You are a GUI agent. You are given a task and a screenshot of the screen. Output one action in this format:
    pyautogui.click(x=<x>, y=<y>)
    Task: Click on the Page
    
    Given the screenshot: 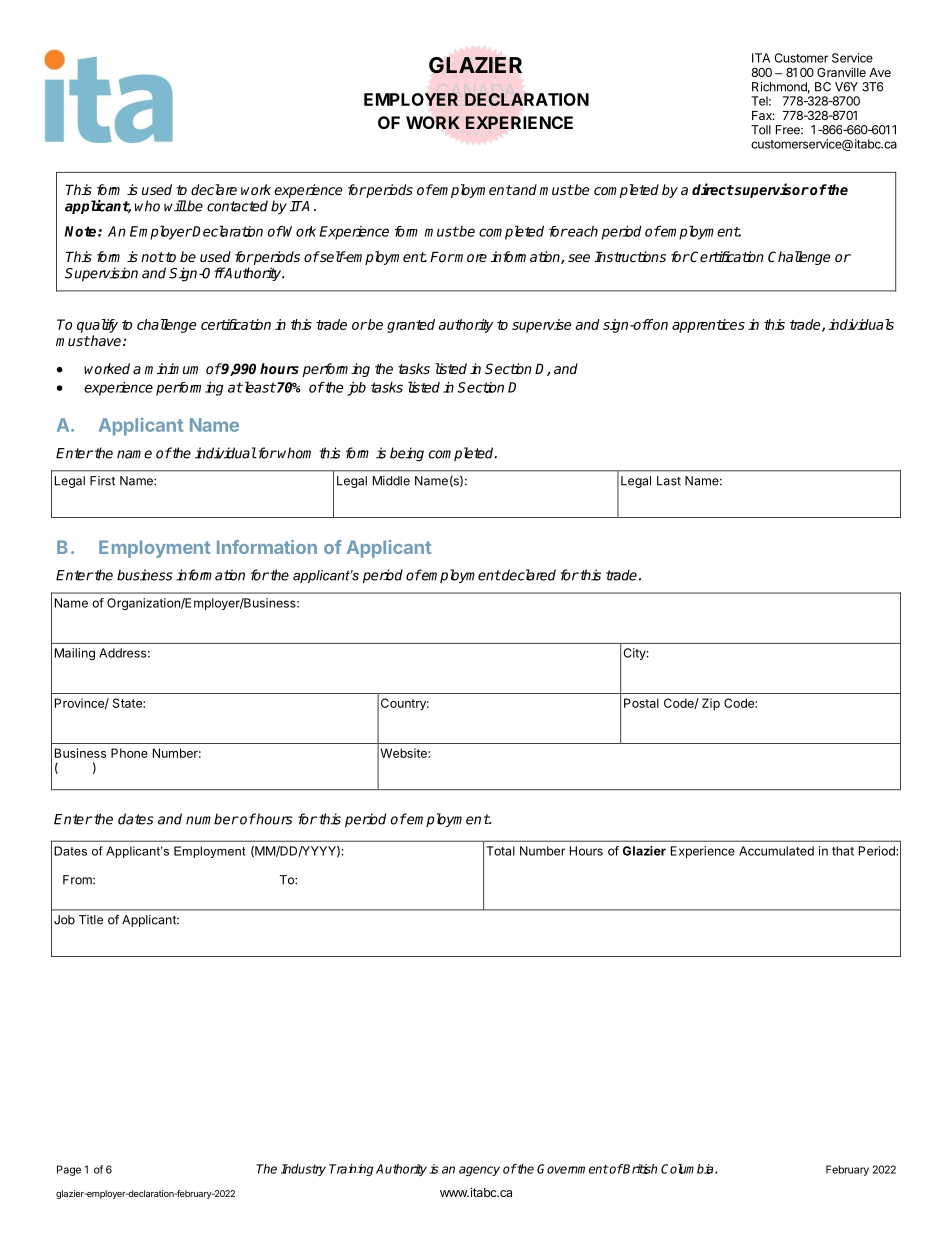 What is the action you would take?
    pyautogui.click(x=69, y=1170)
